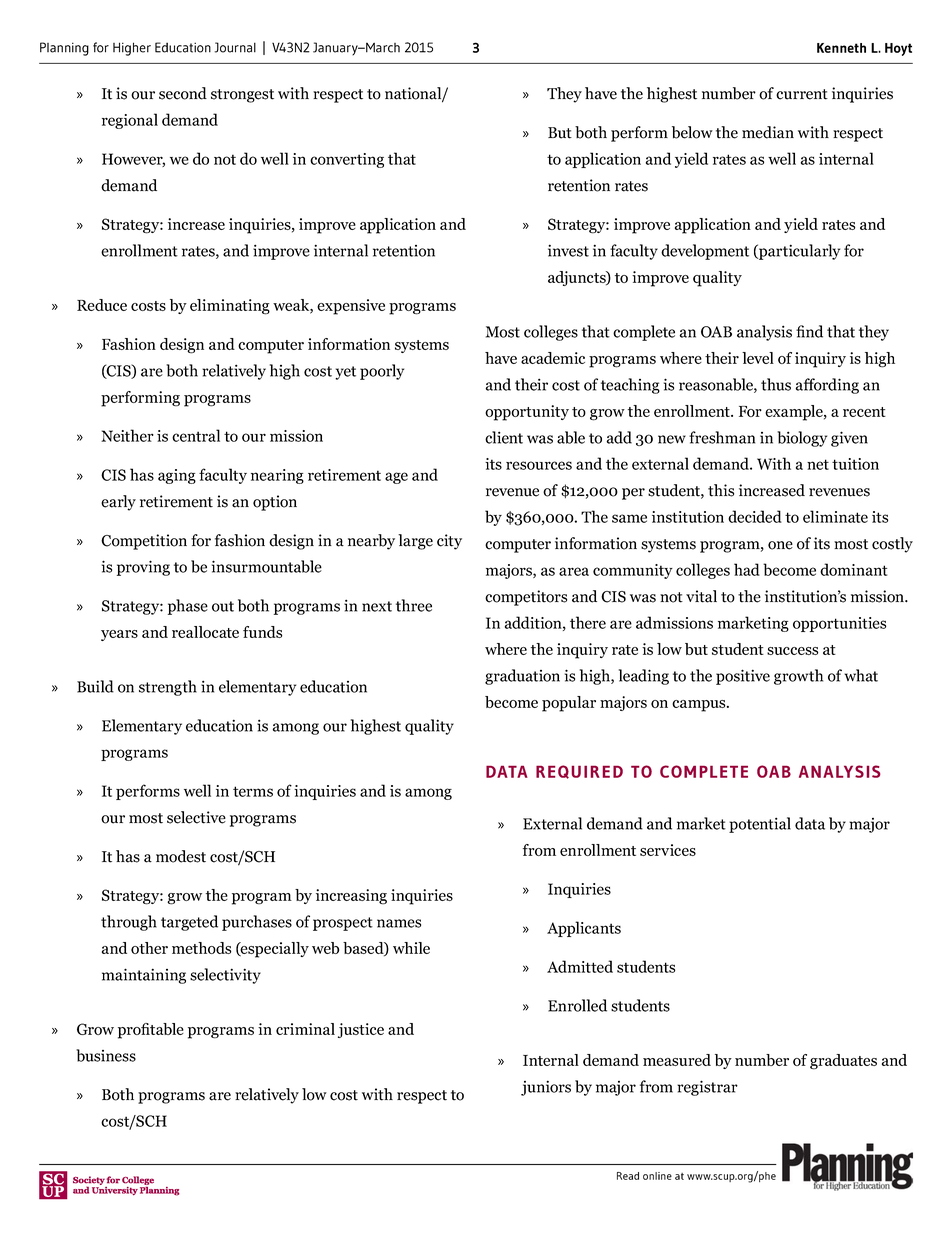  I want to click on invest, so click(568, 250).
